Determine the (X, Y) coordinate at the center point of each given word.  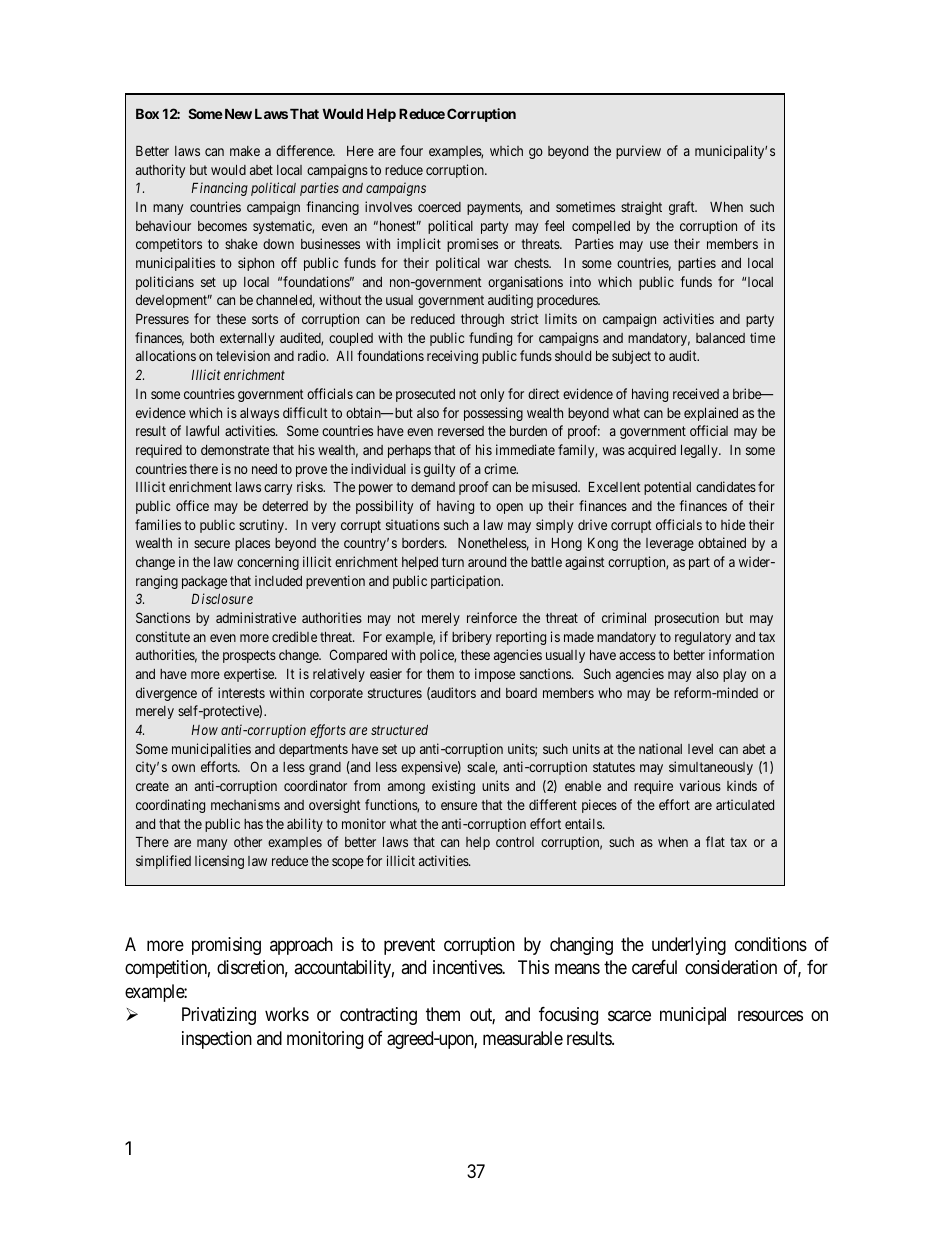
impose (495, 675)
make (245, 151)
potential (667, 488)
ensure (459, 806)
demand (433, 487)
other (248, 842)
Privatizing (219, 1016)
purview (638, 152)
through (482, 320)
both (202, 338)
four (411, 150)
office (192, 505)
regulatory (703, 638)
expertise (250, 675)
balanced (720, 338)
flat (715, 841)
